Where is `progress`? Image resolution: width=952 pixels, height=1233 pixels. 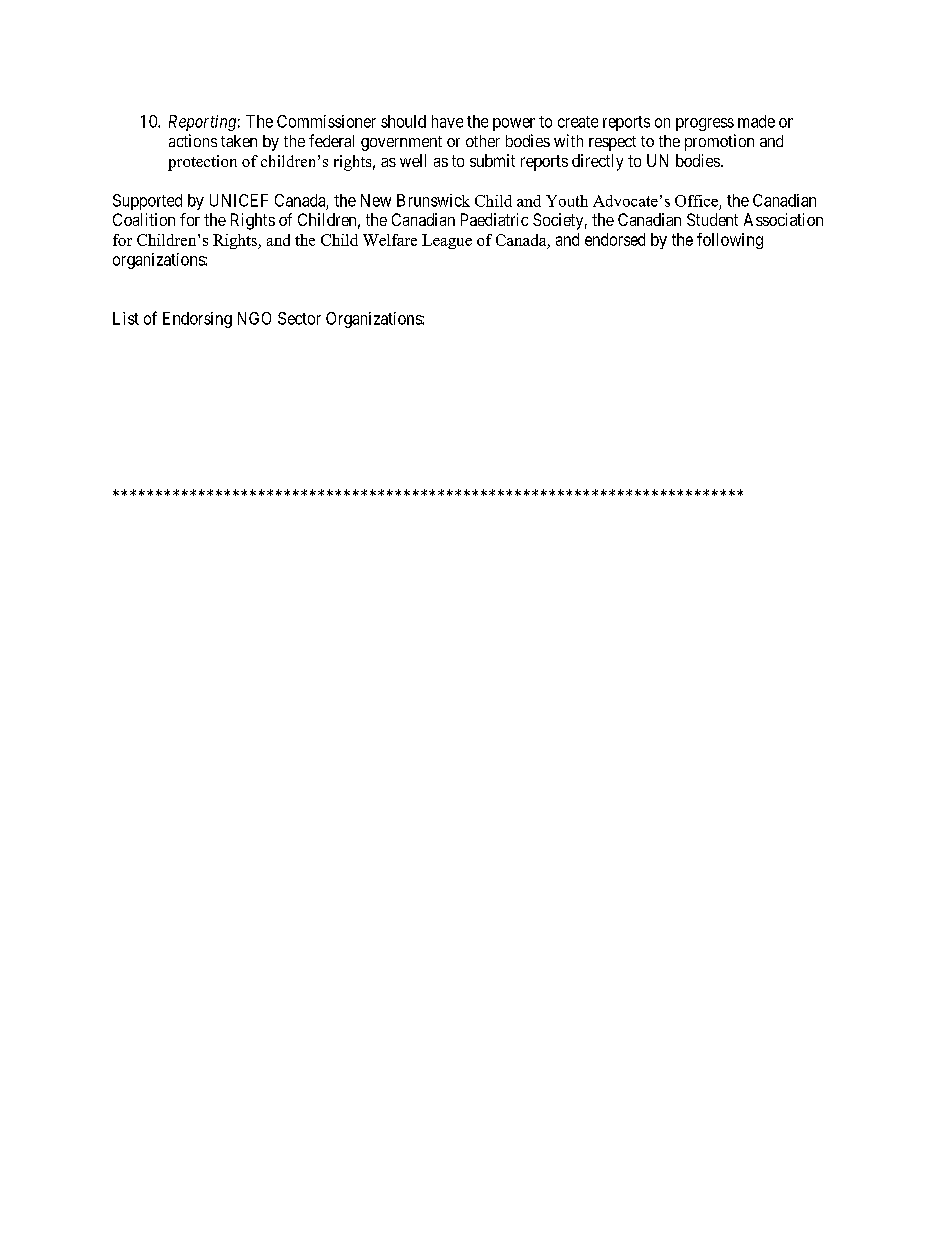
progress is located at coordinates (705, 124).
